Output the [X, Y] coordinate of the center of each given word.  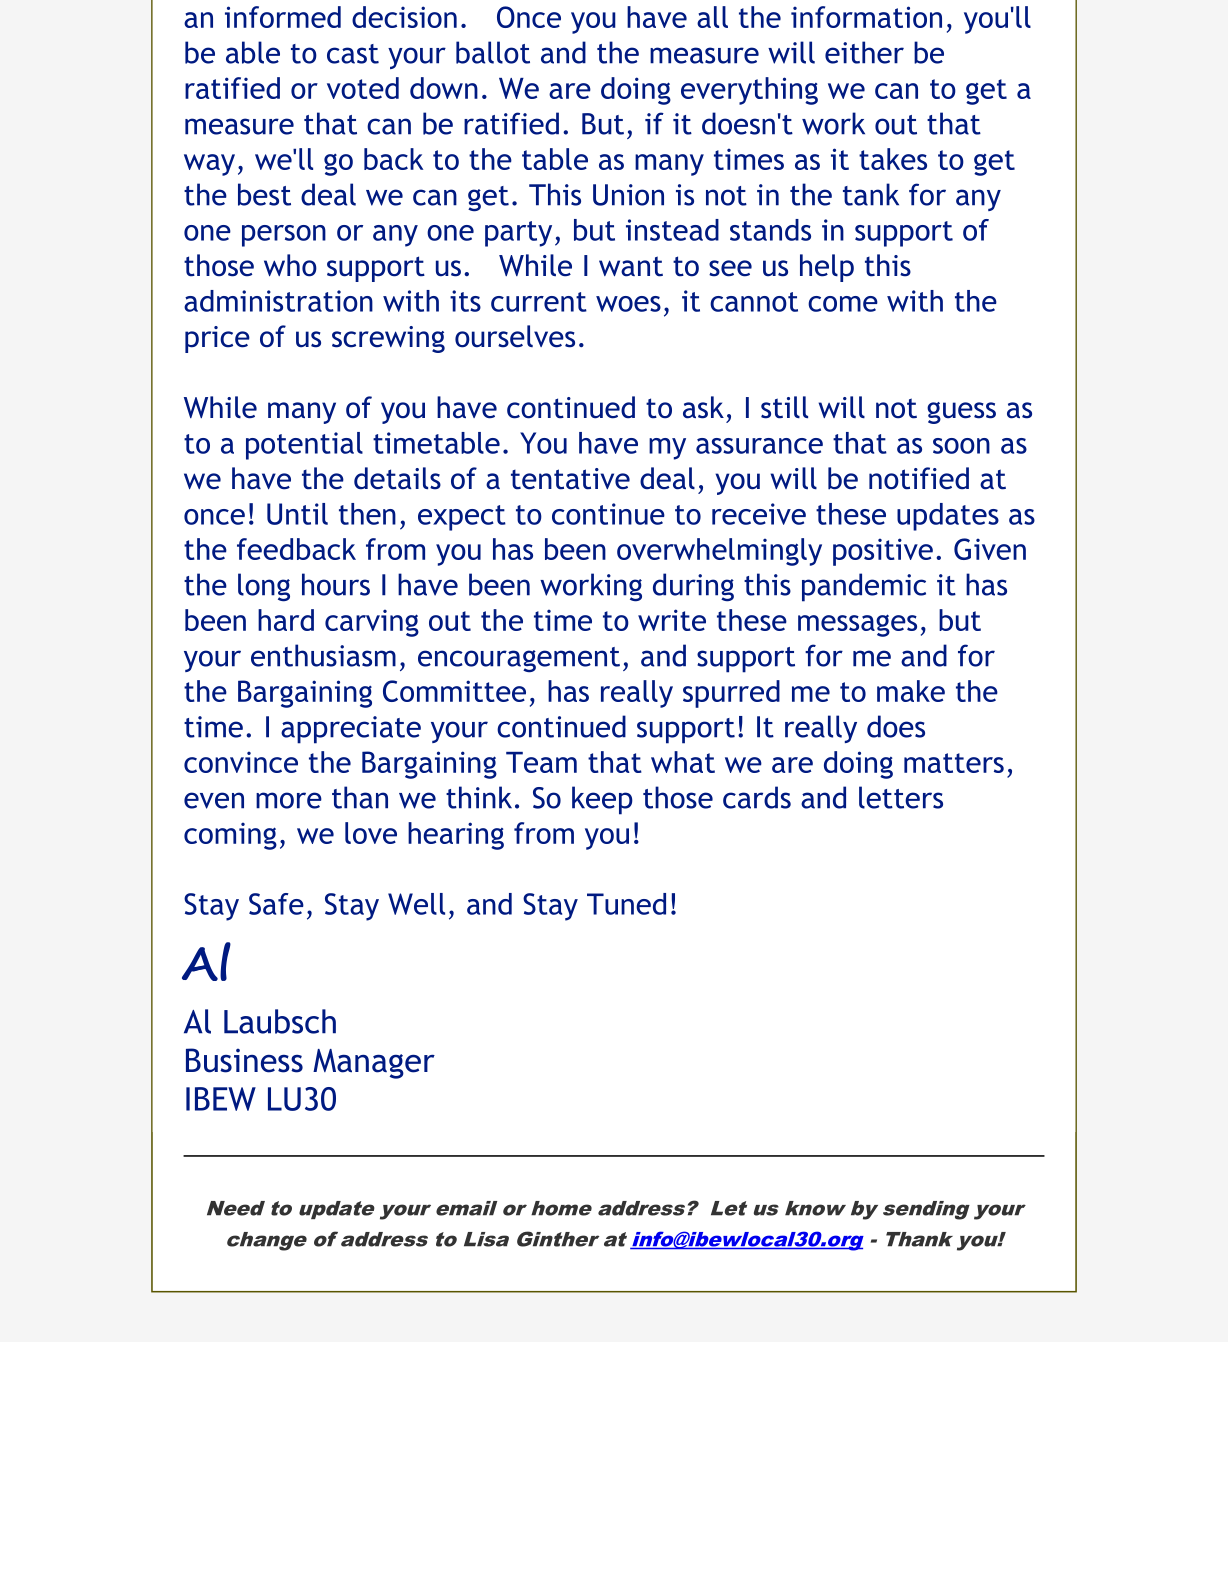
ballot [493, 52]
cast [353, 54]
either [864, 52]
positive [883, 552]
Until [297, 514]
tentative [570, 479]
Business [244, 1060]
